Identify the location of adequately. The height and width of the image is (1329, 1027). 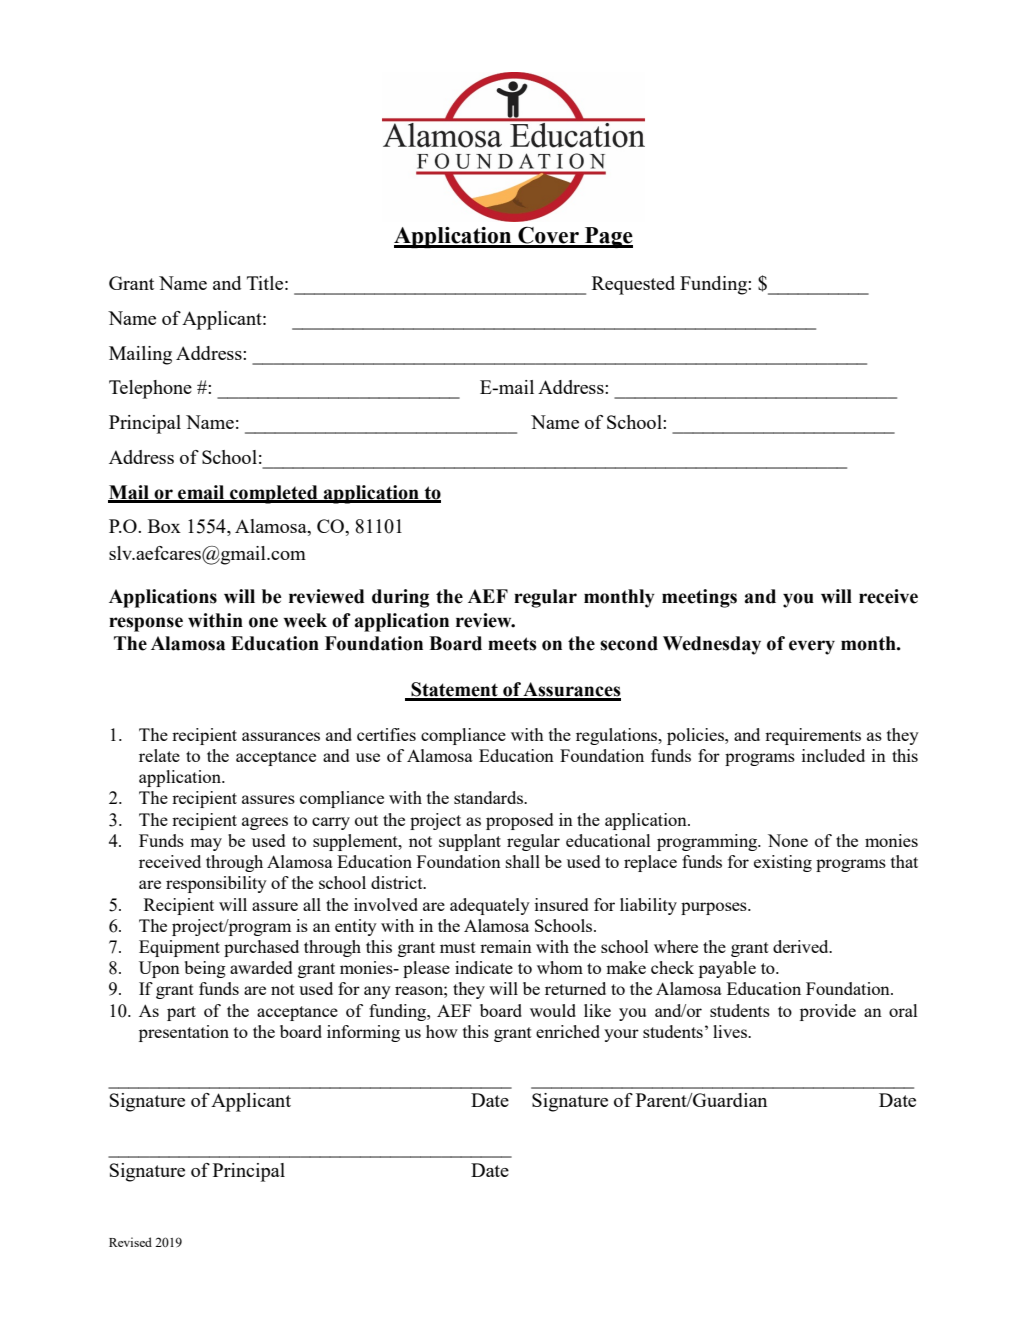
(490, 906).
